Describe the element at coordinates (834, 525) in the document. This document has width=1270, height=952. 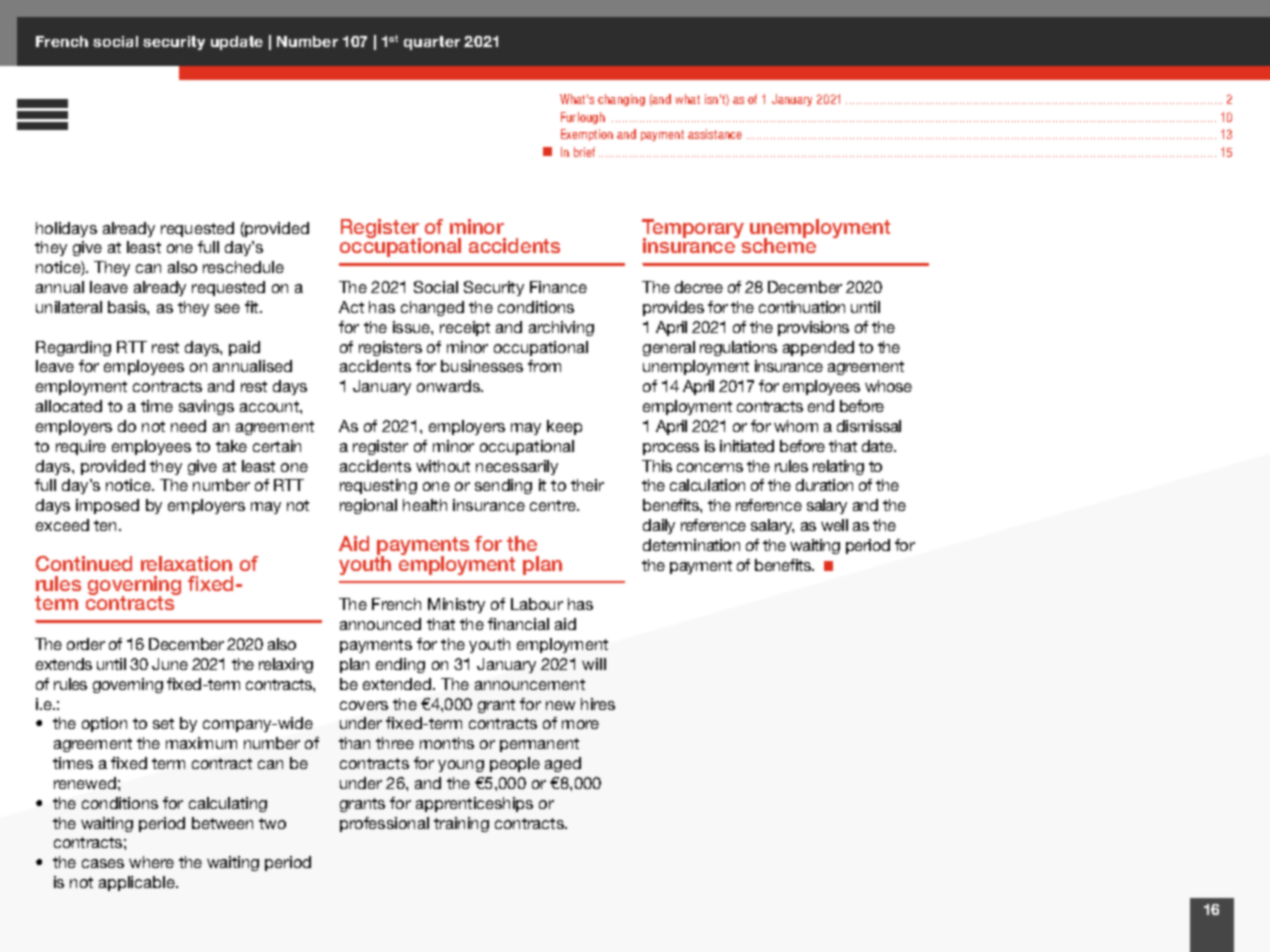
I see `well` at that location.
